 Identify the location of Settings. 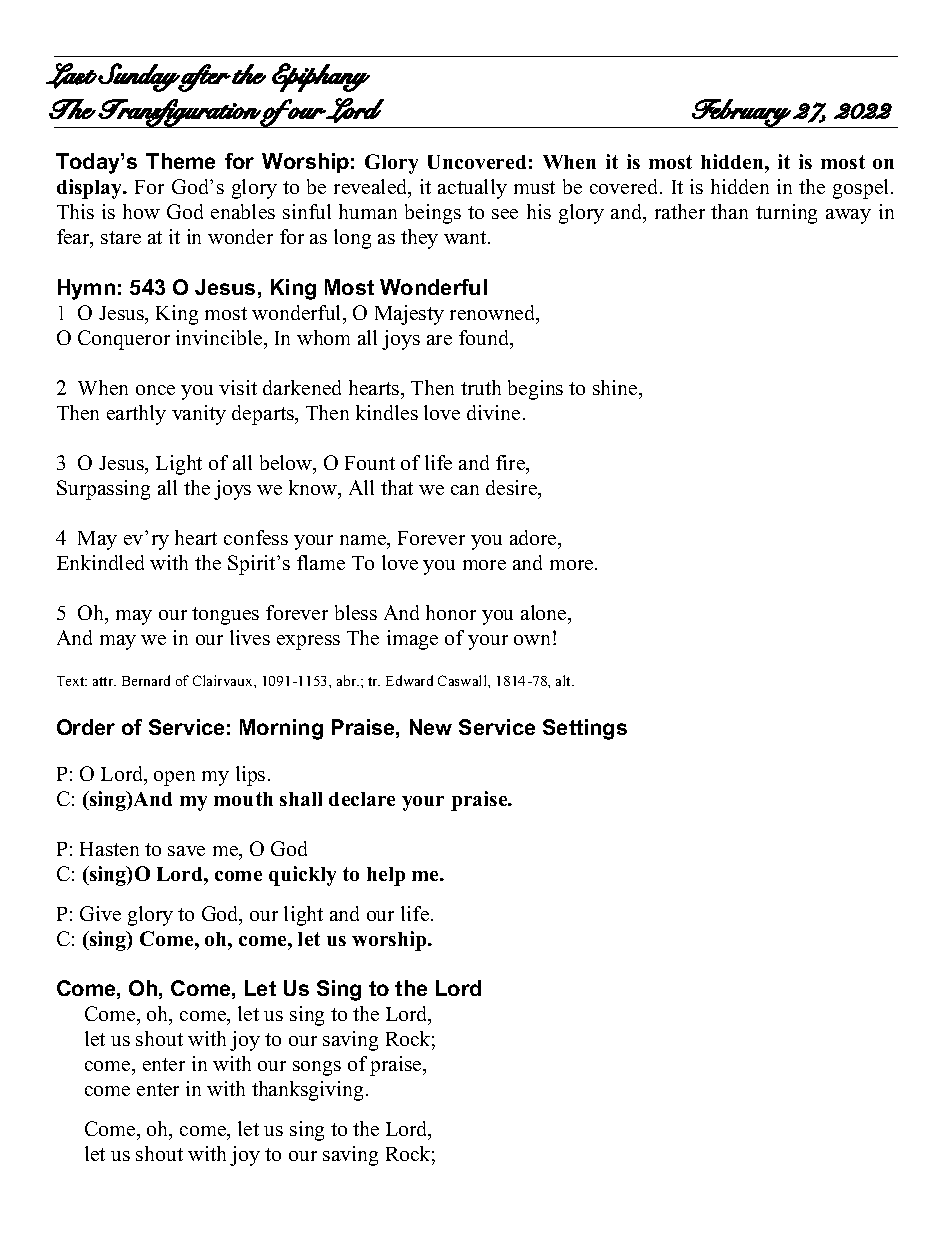
(585, 729).
